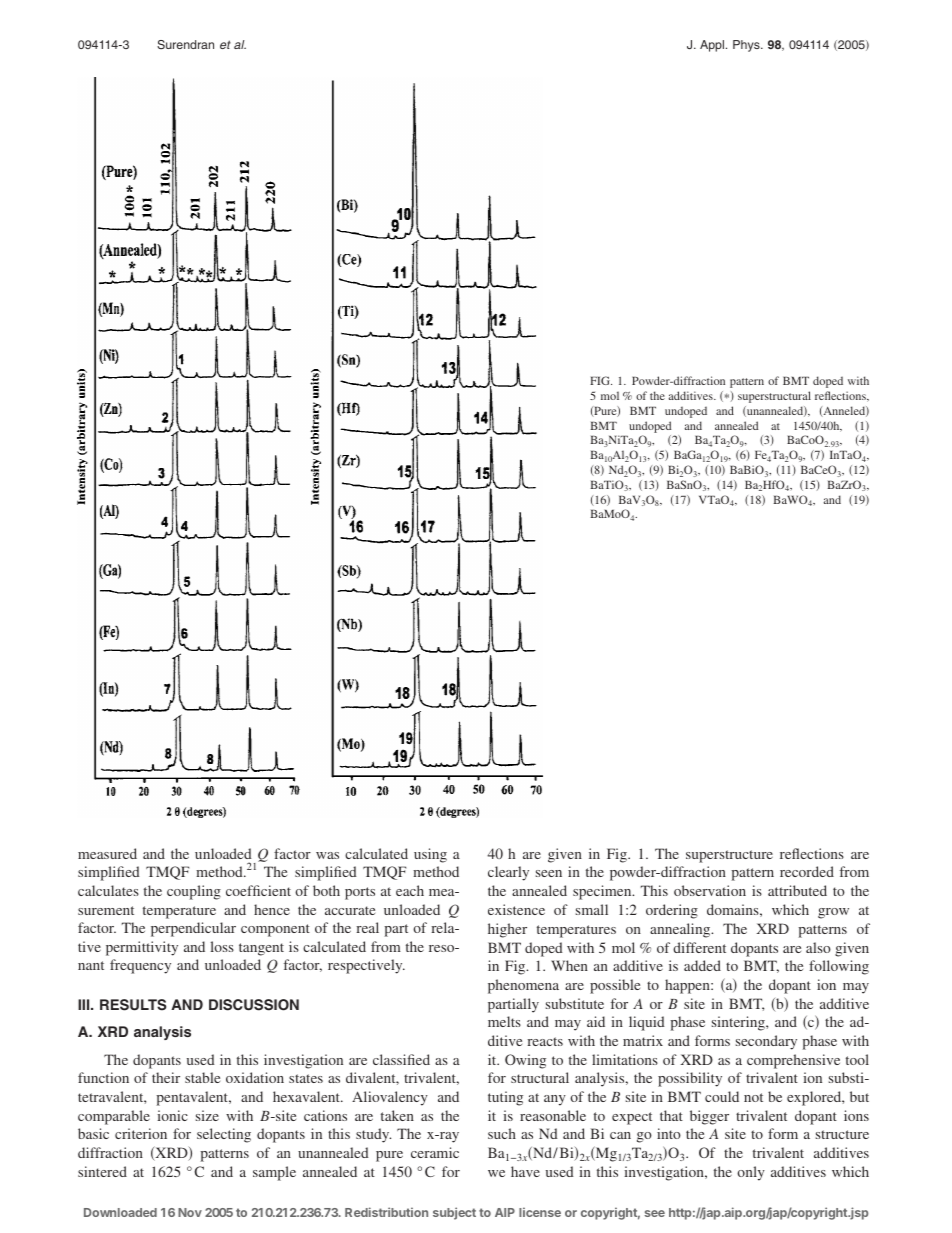 The width and height of the screenshot is (952, 1233). What do you see at coordinates (807, 871) in the screenshot?
I see `recorded` at bounding box center [807, 871].
